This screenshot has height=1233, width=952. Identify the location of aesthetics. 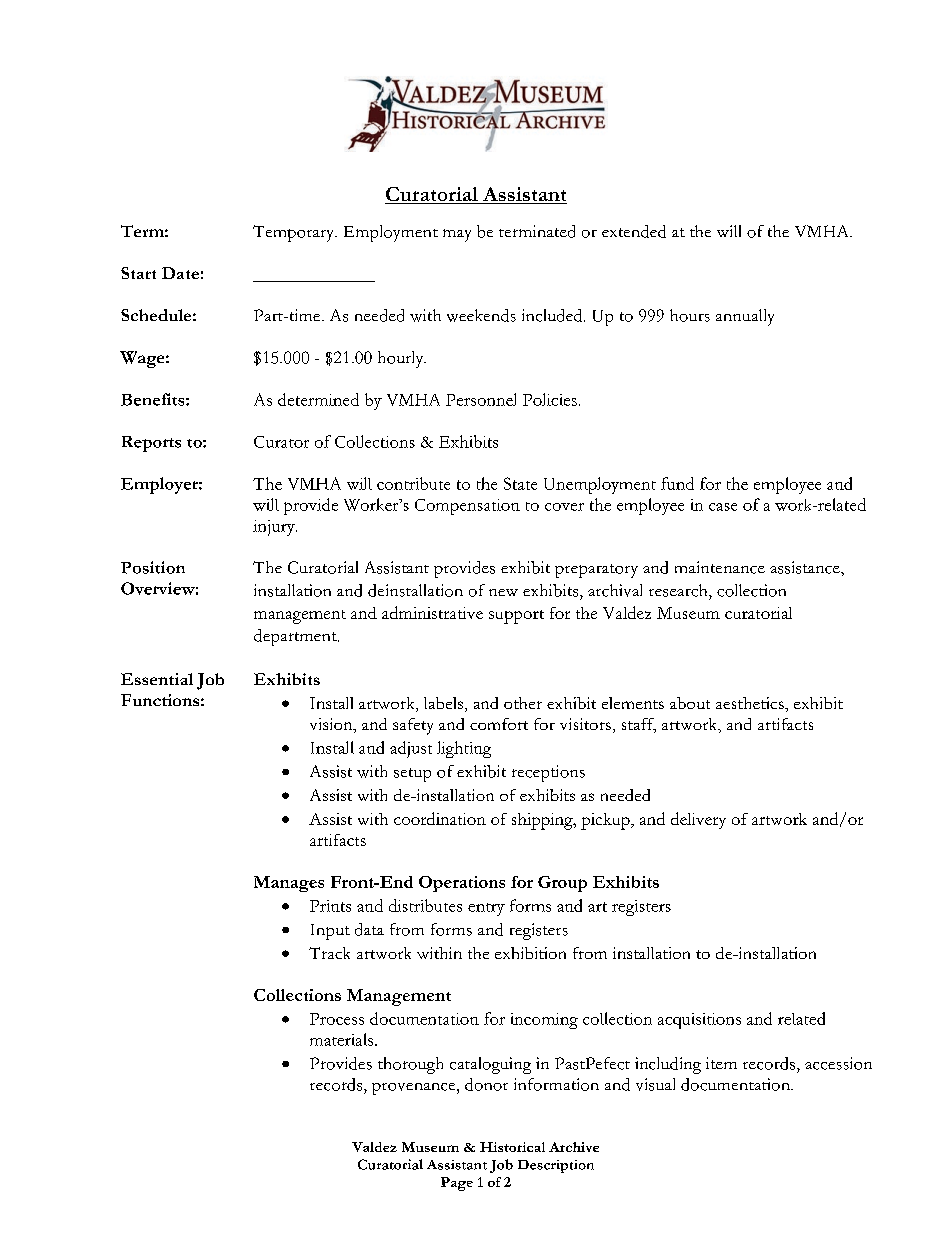
(751, 703).
